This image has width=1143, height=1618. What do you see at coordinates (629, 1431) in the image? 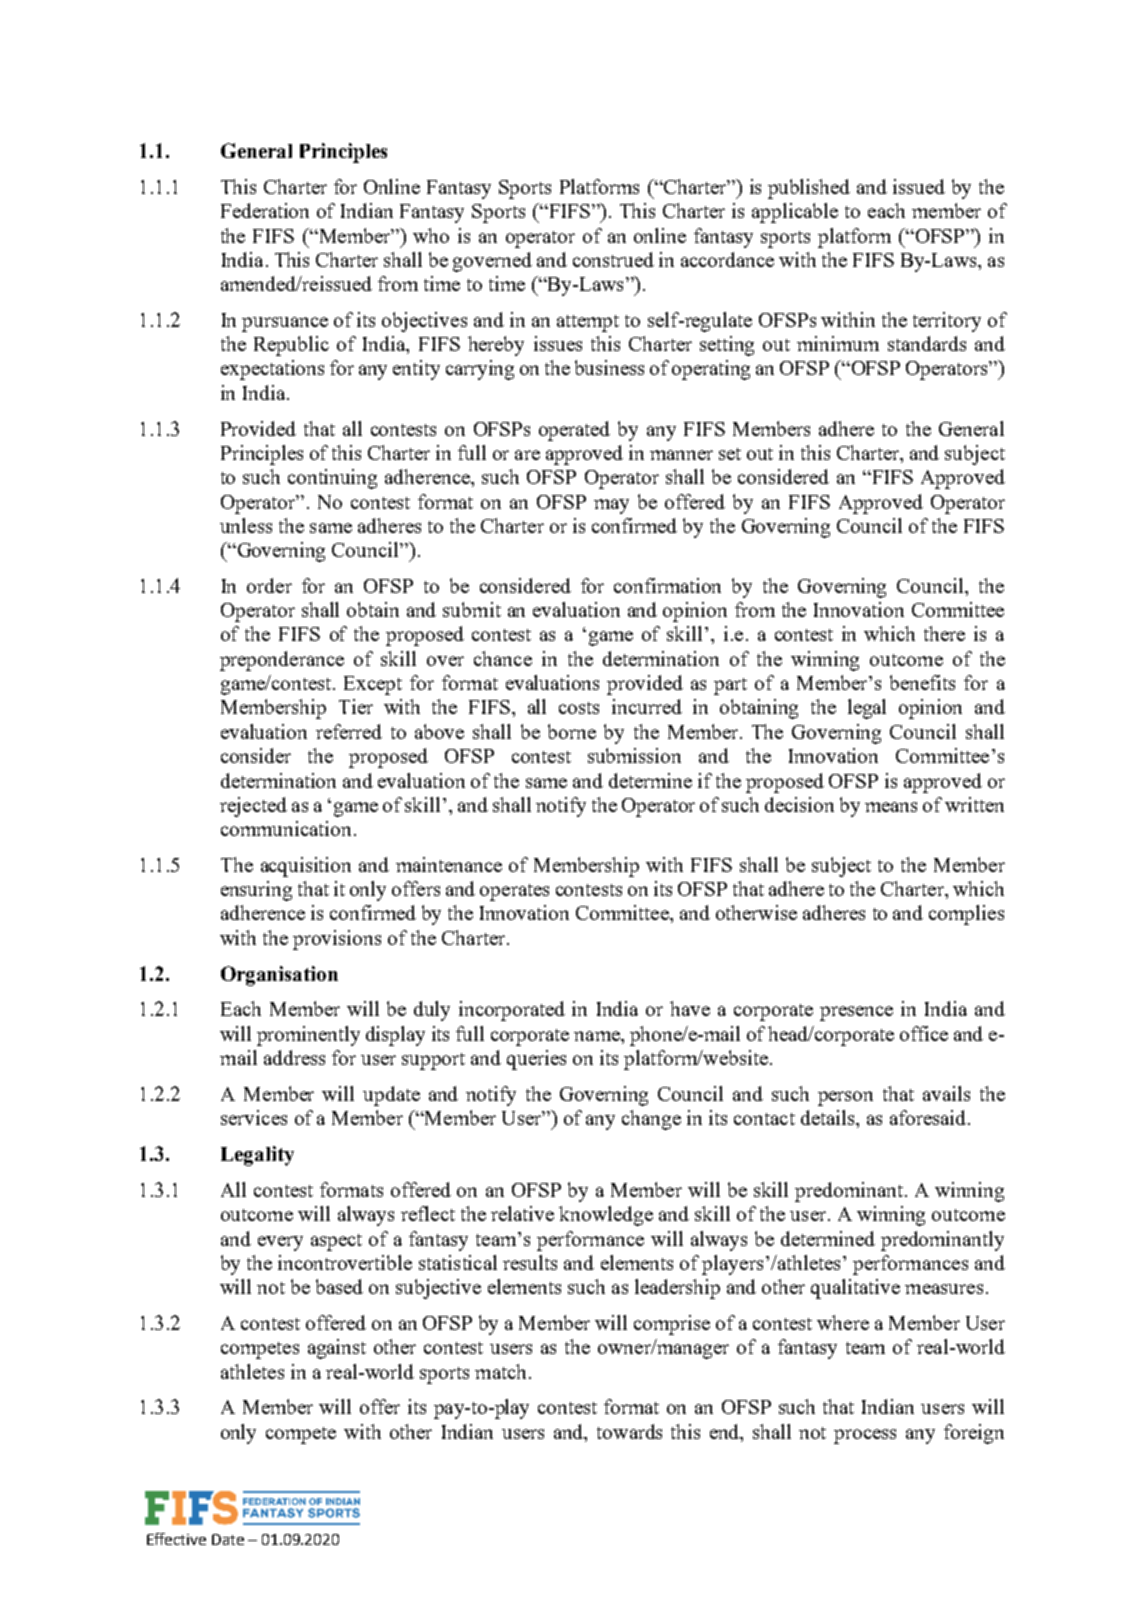
I see `towards` at bounding box center [629, 1431].
